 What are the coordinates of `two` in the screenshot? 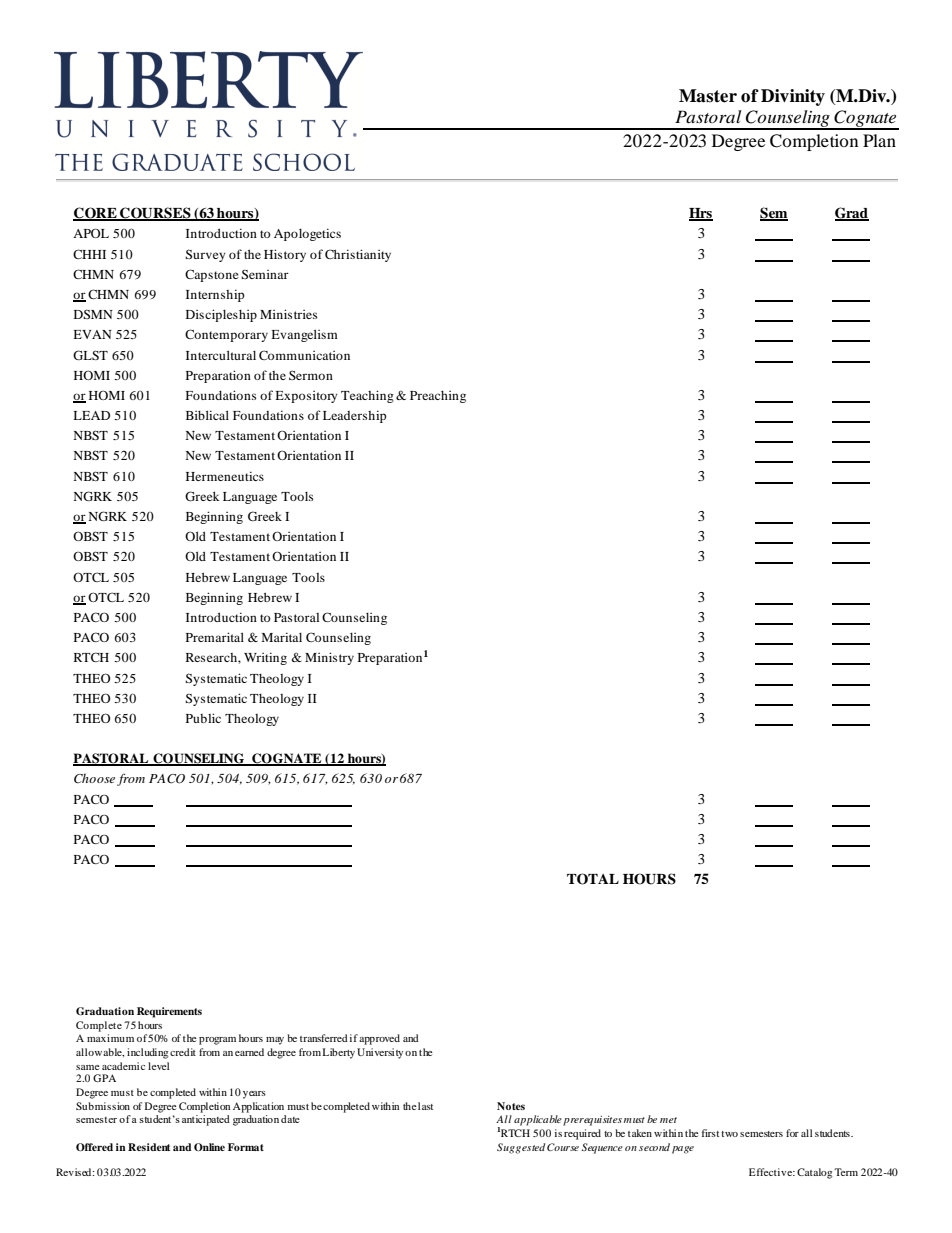 It's located at (729, 1134).
